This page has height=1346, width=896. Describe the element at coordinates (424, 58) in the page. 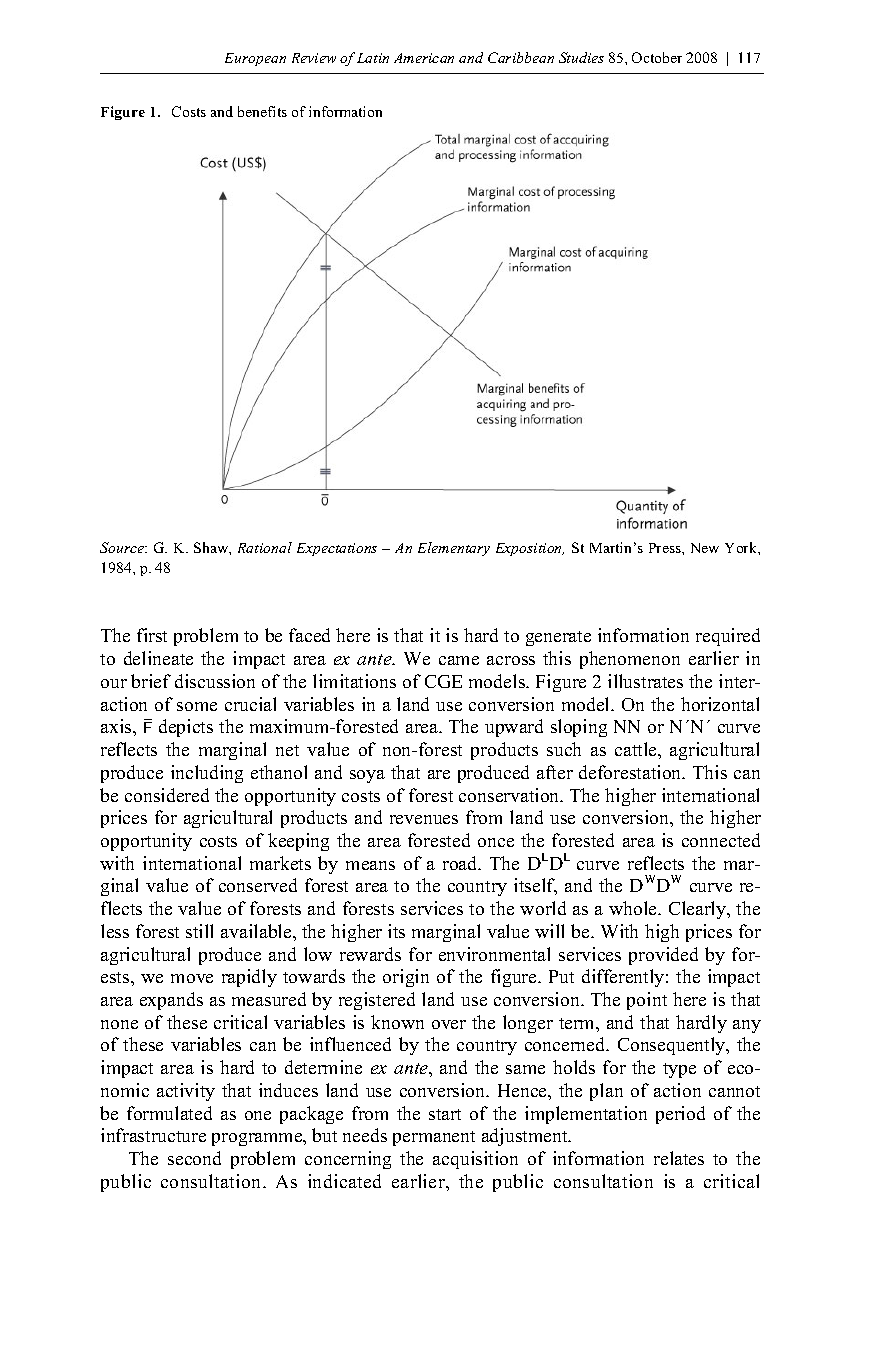

I see `American` at that location.
